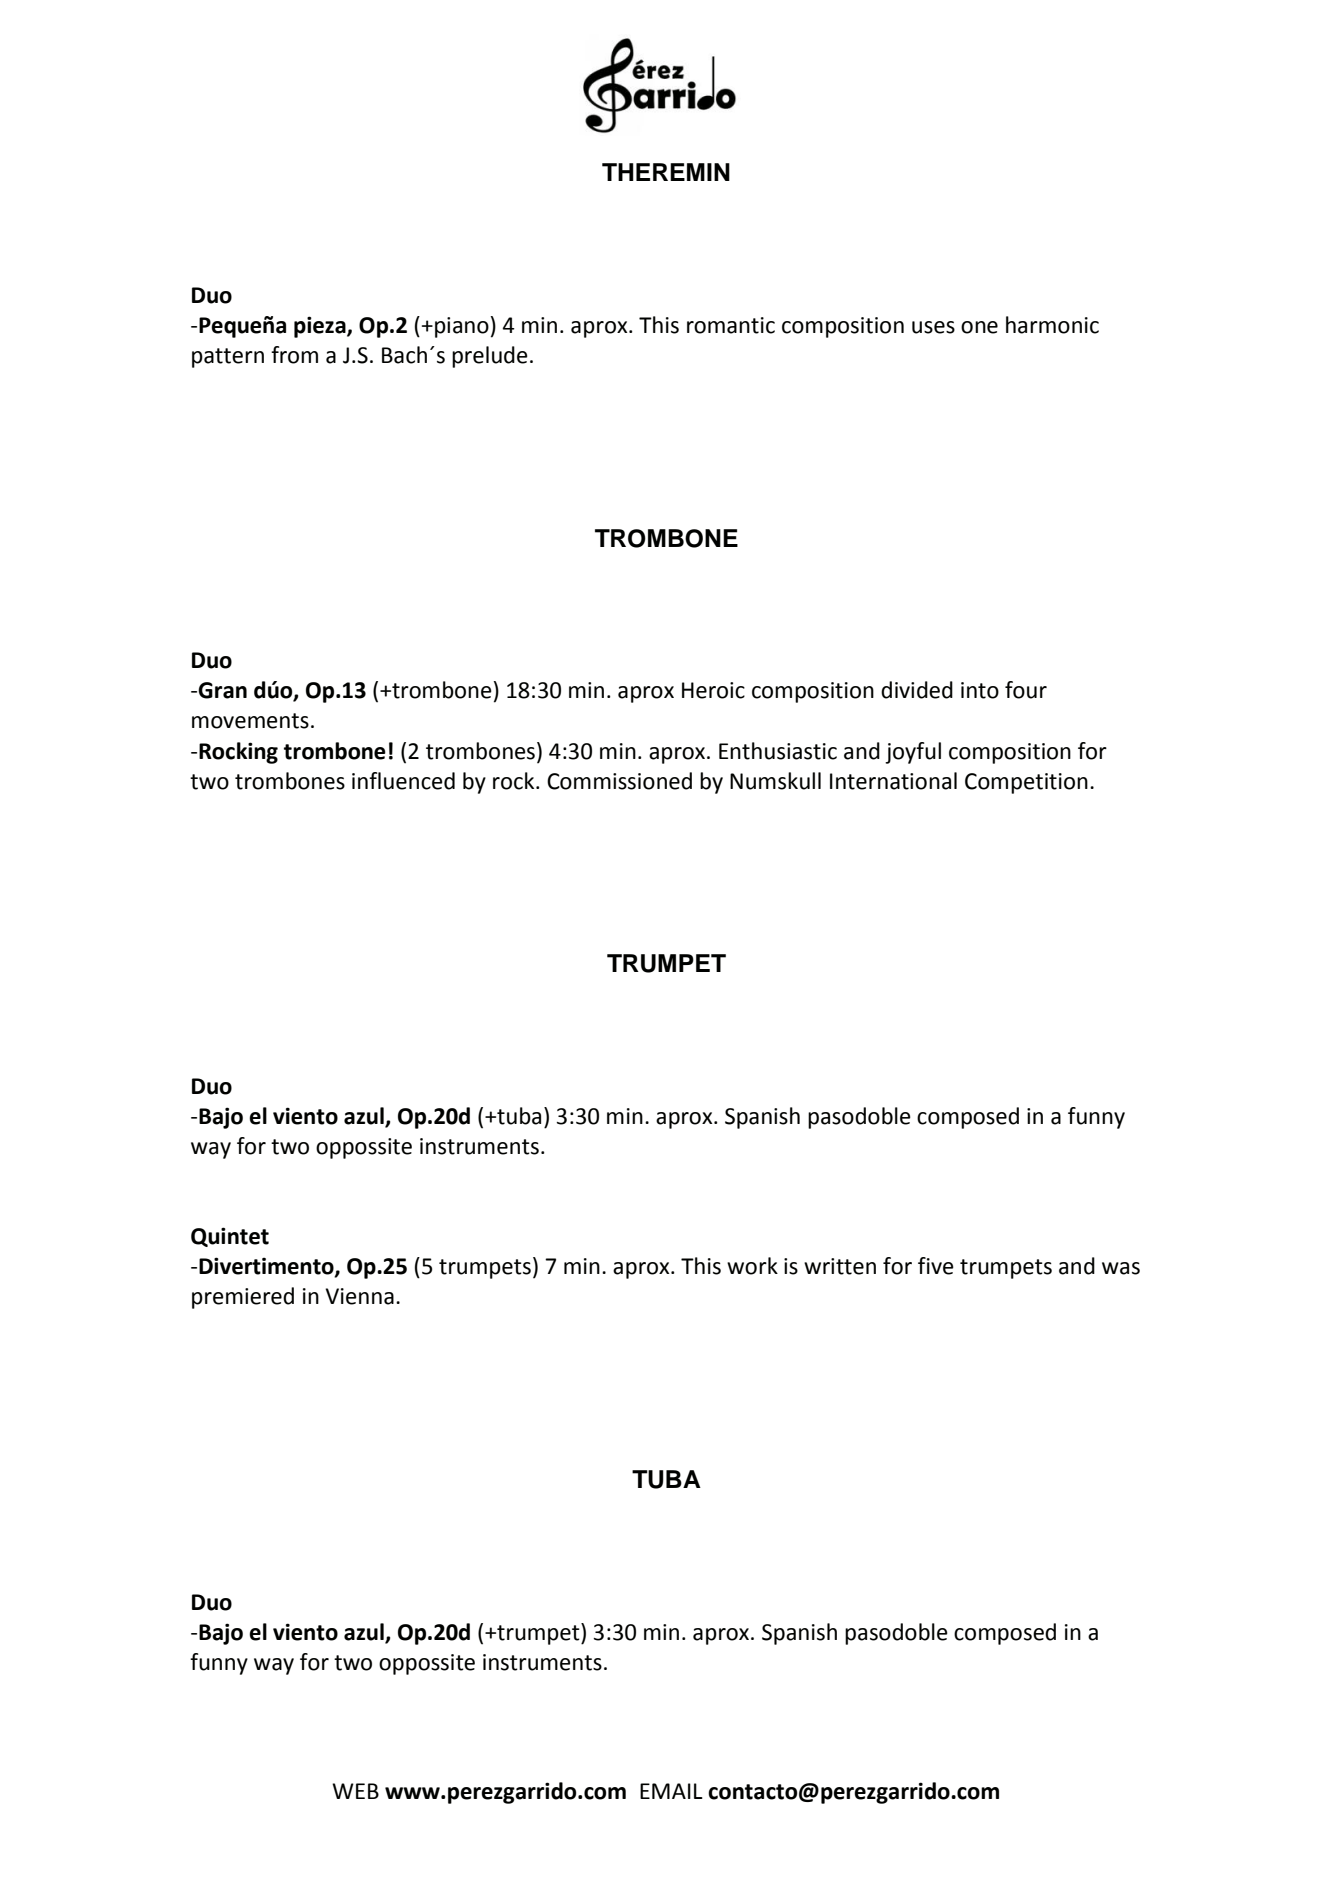 The image size is (1333, 1885). Describe the element at coordinates (1026, 690) in the document. I see `four` at that location.
